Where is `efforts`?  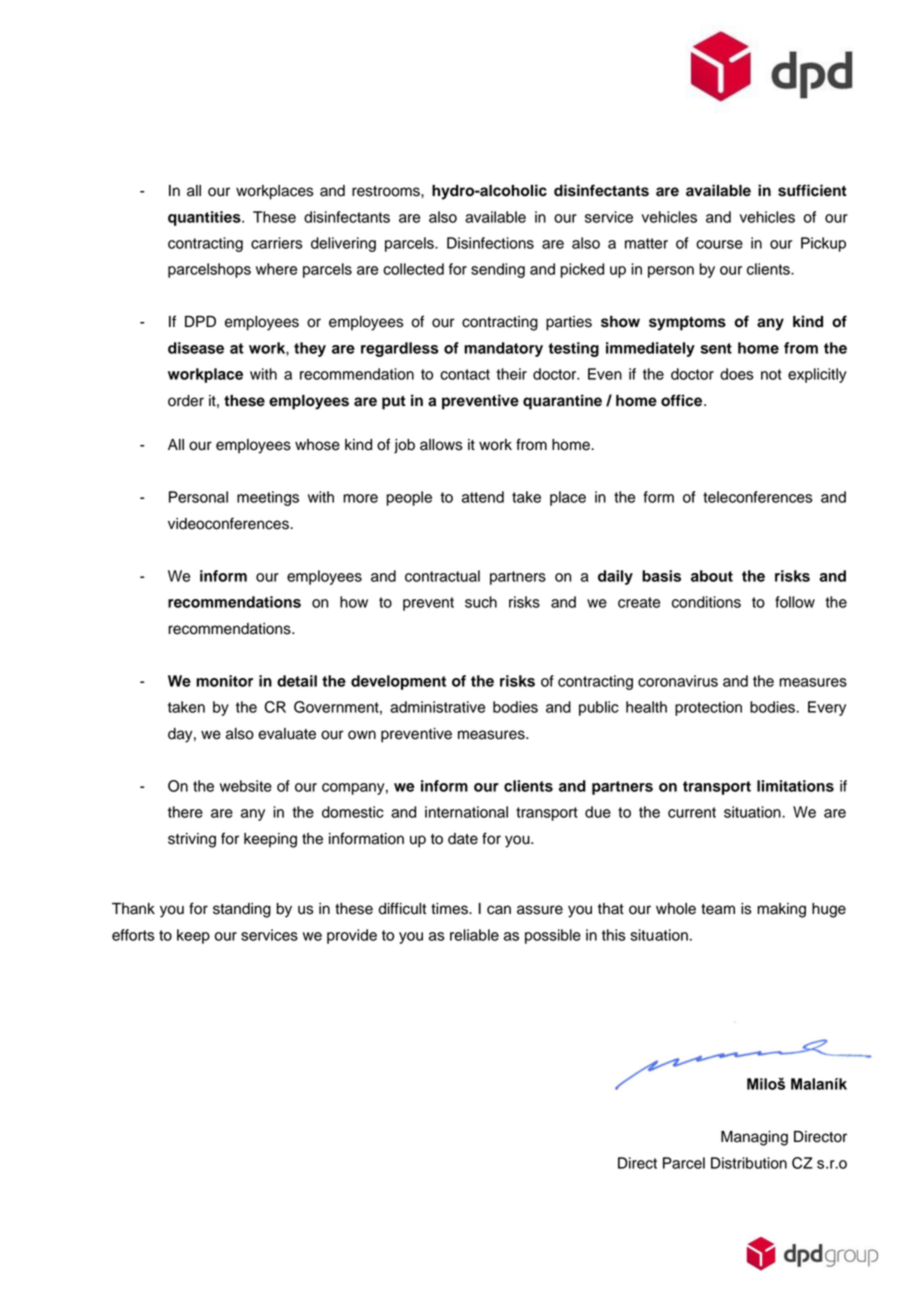 efforts is located at coordinates (133, 935).
